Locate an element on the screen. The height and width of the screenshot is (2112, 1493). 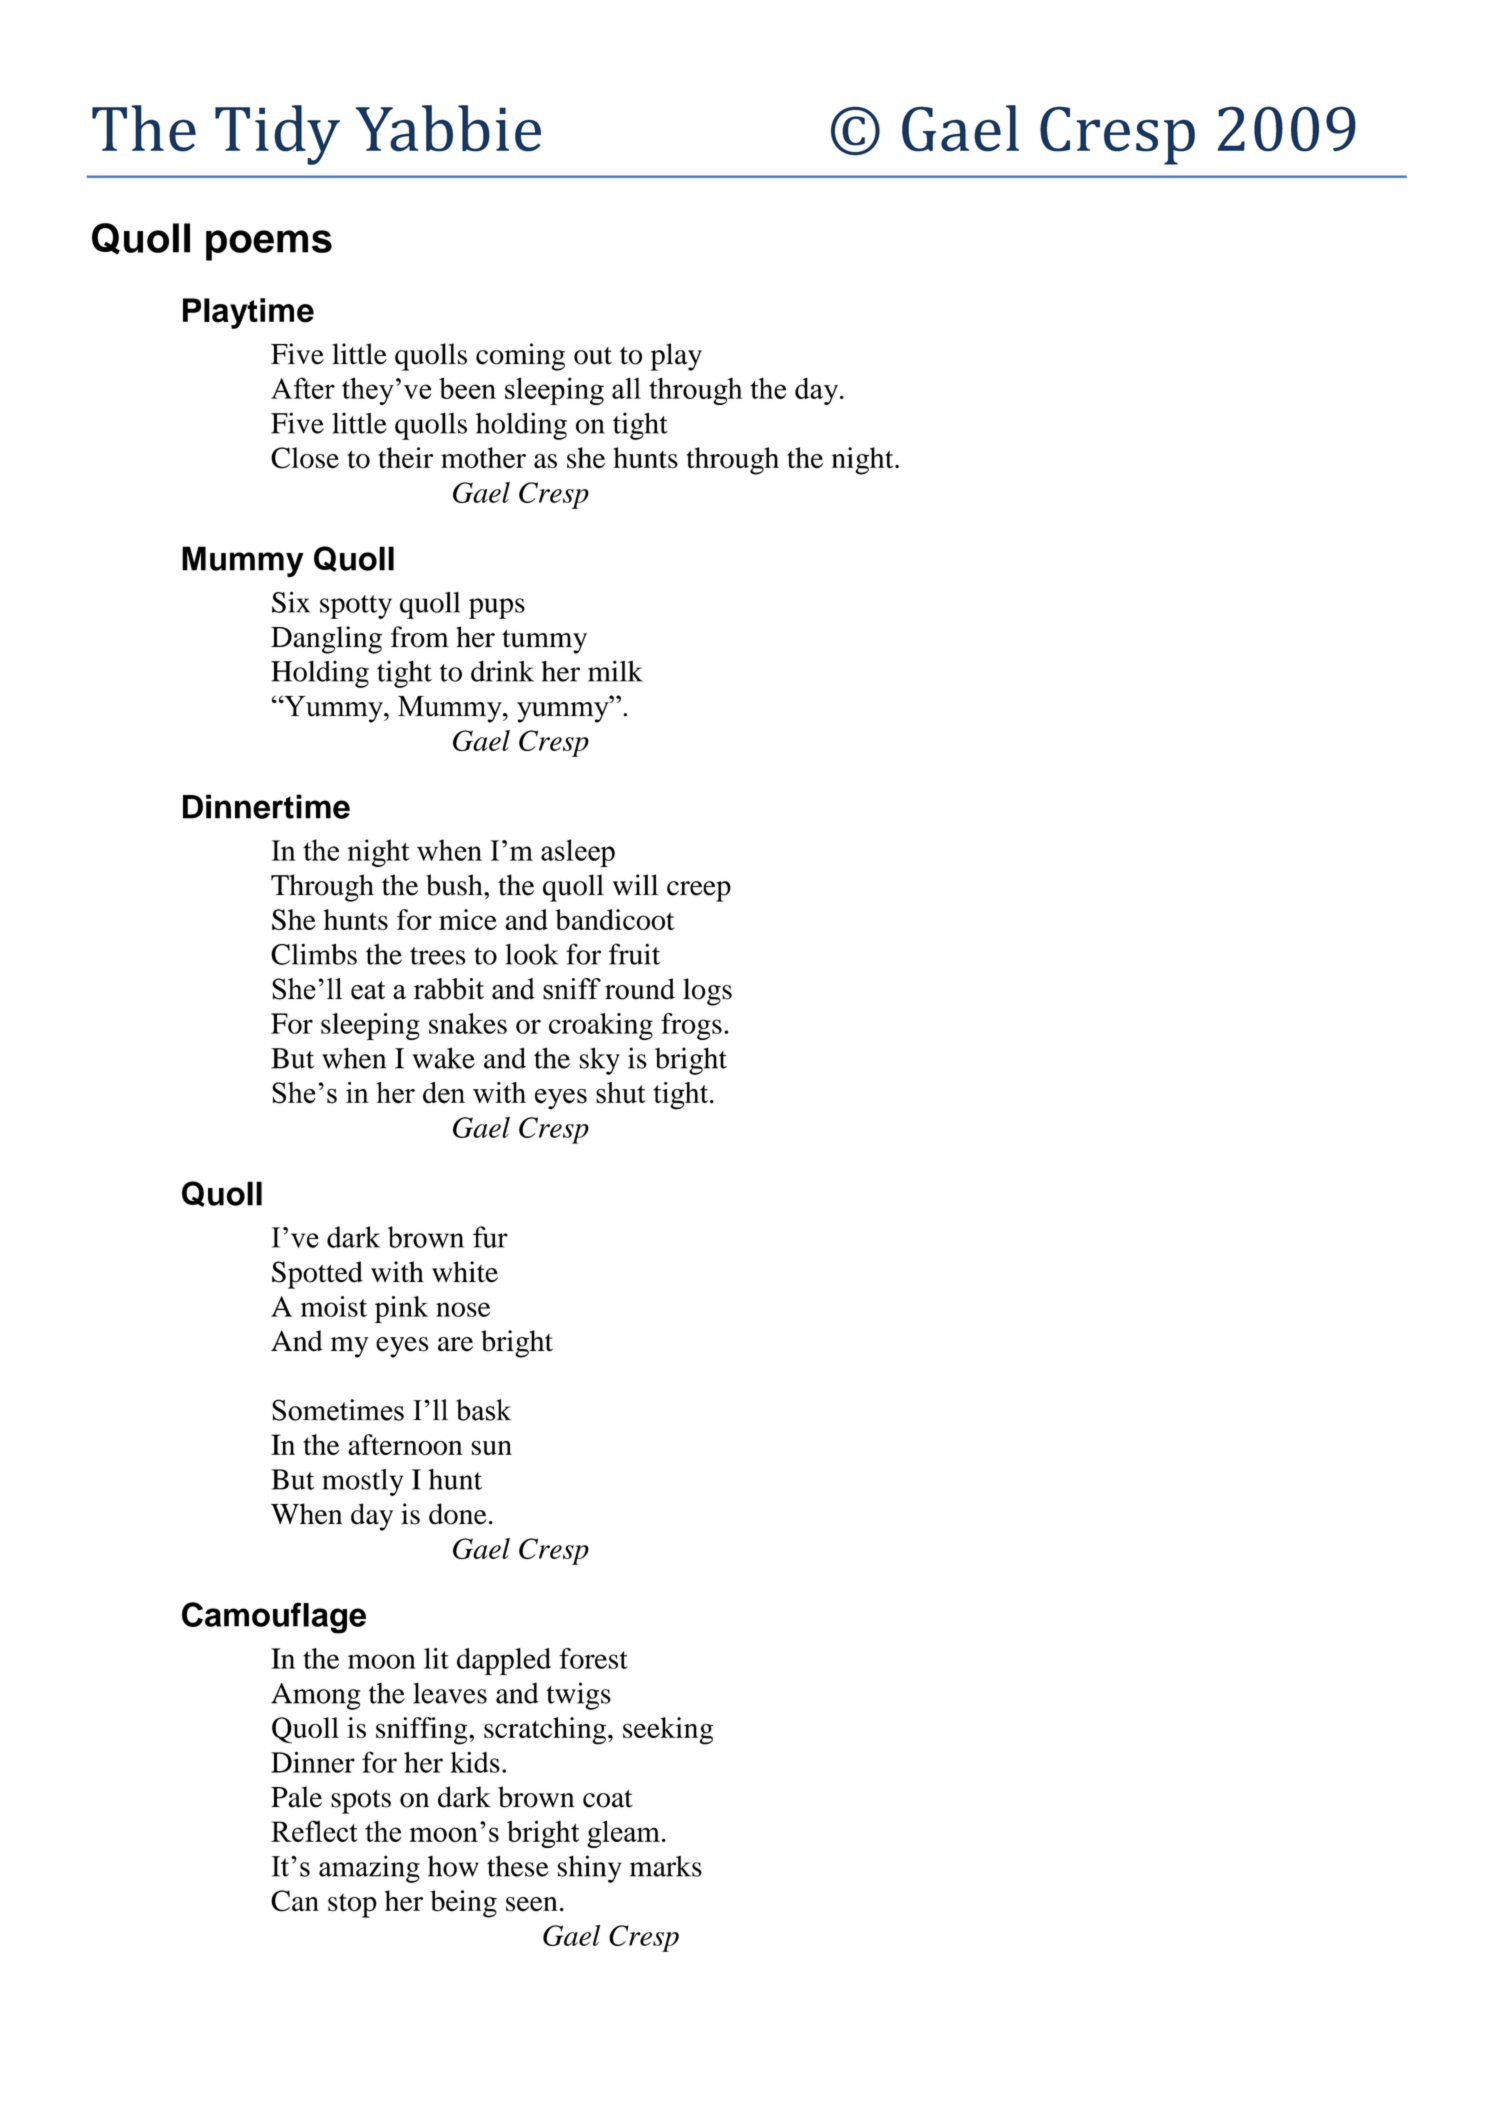
coming is located at coordinates (520, 357).
